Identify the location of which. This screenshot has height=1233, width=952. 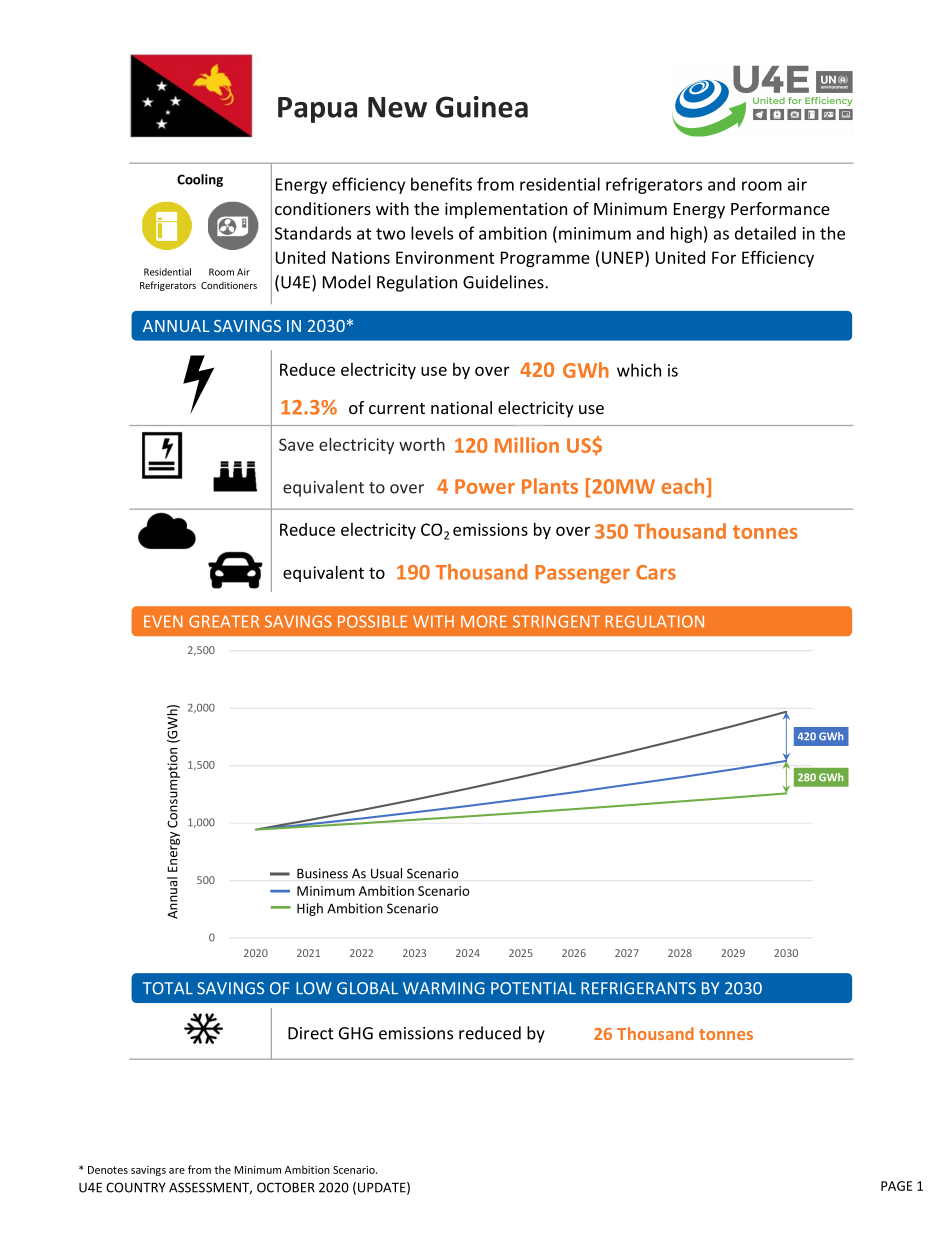
(639, 370).
